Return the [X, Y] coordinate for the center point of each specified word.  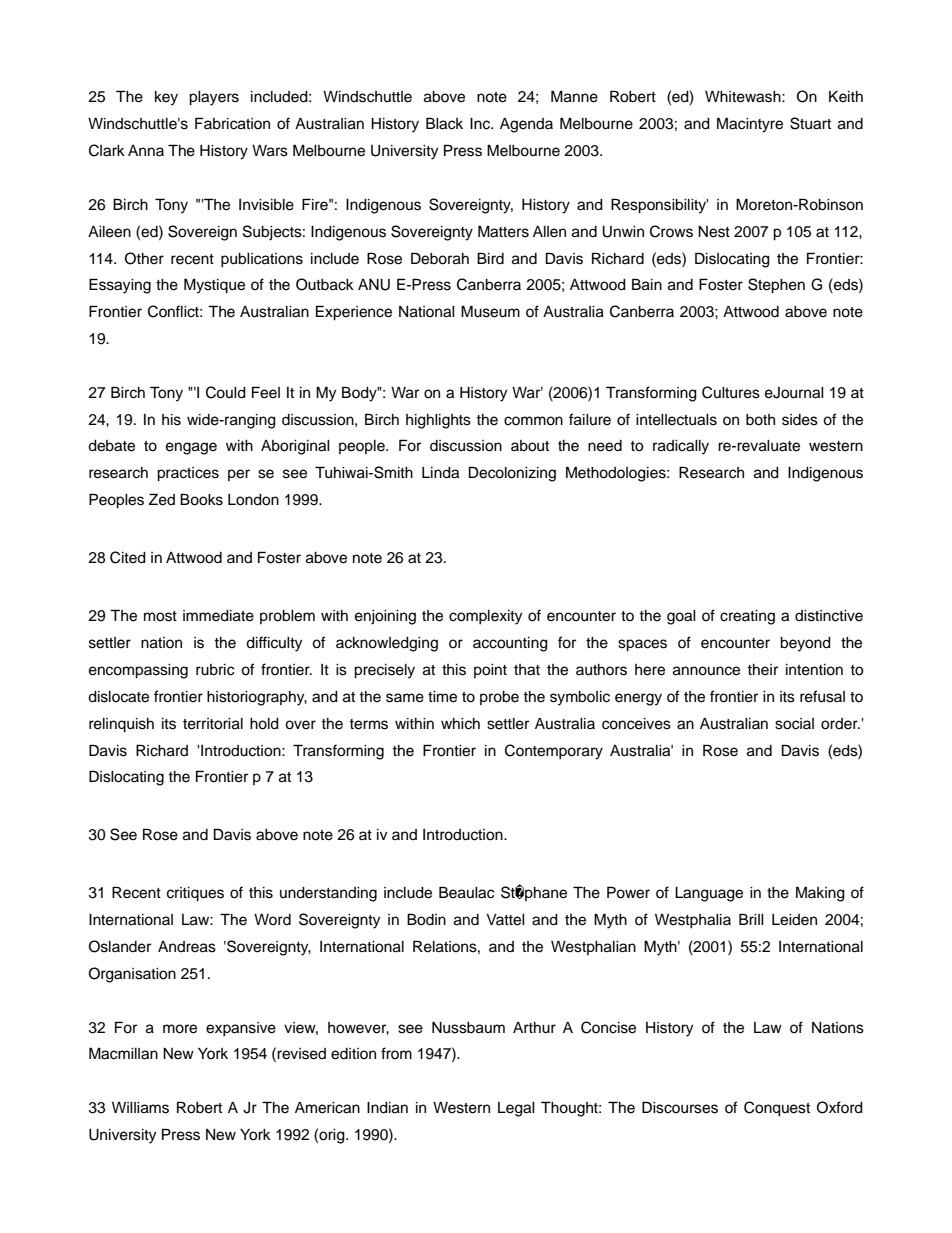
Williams [140, 1108]
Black [444, 123]
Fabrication [232, 123]
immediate [218, 616]
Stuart [810, 123]
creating [747, 617]
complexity [485, 617]
